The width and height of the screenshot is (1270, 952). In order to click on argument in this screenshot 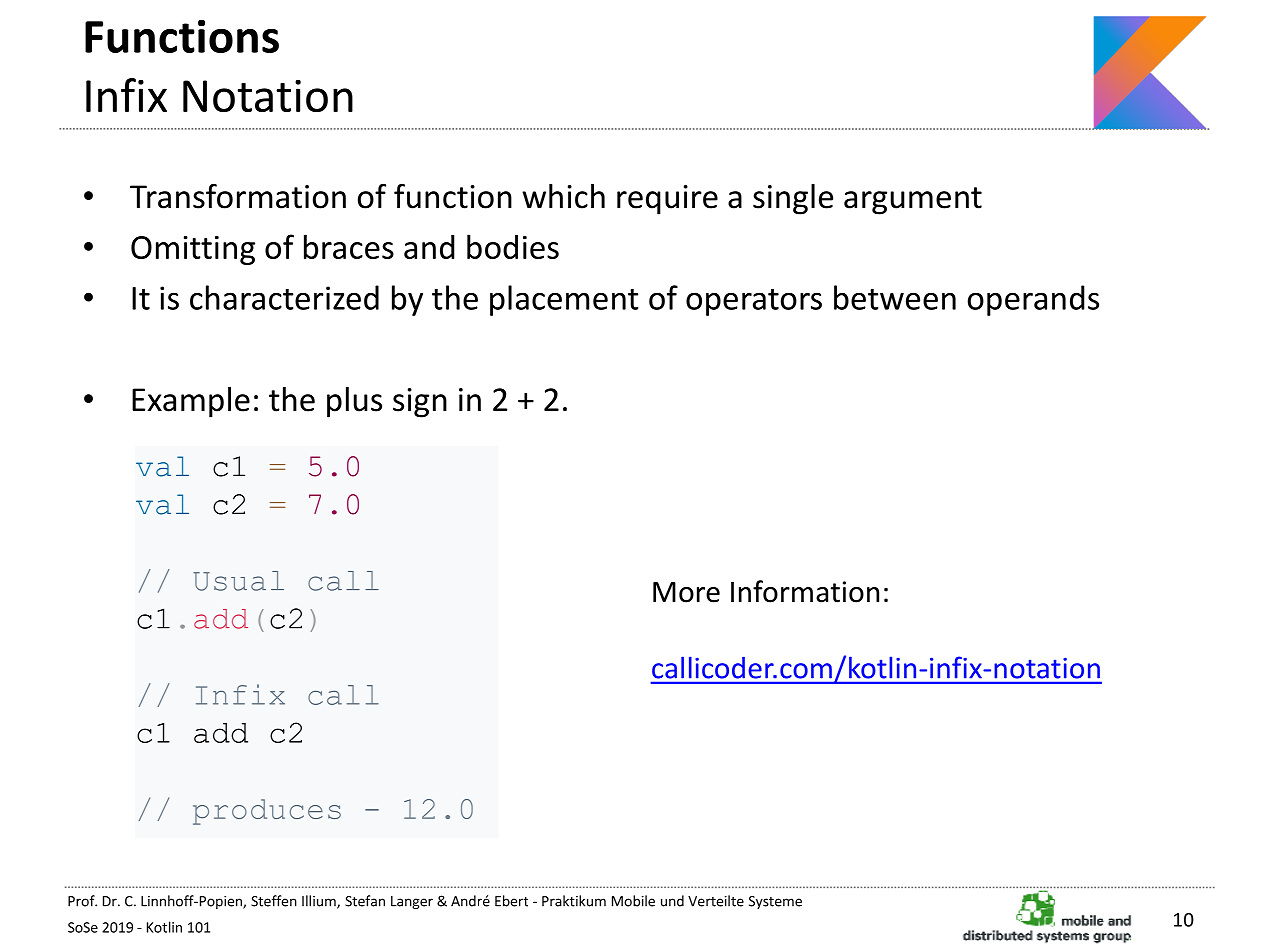, I will do `click(913, 201)`.
